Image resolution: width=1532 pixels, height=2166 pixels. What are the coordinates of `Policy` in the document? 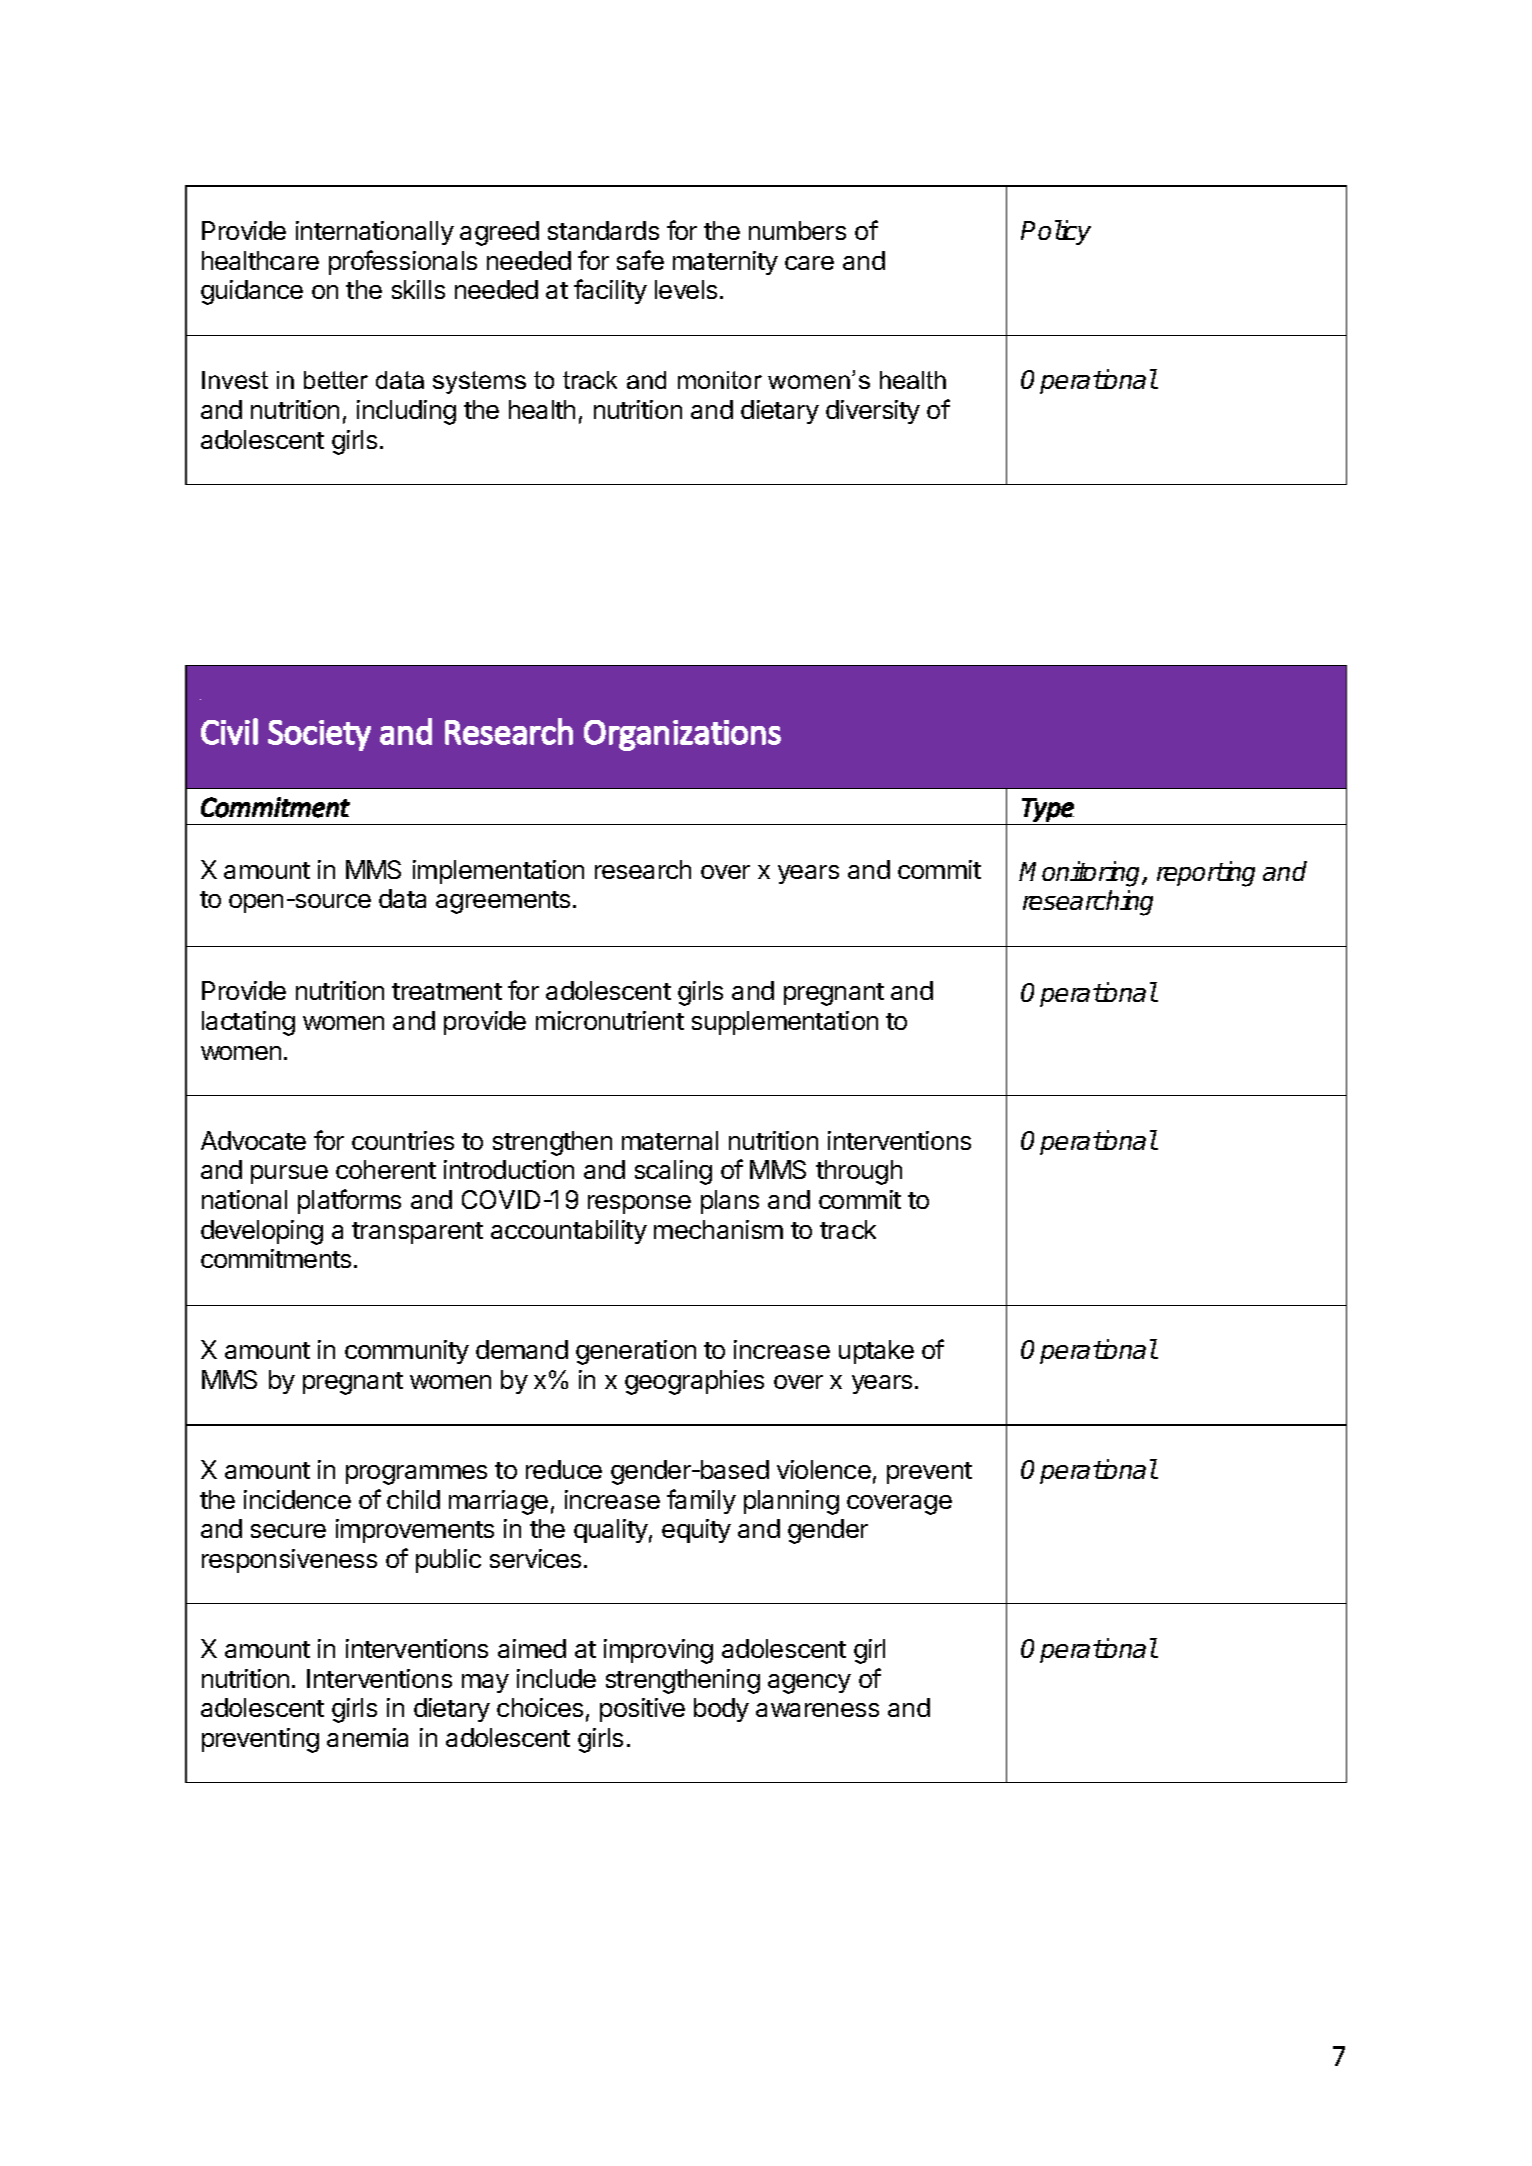 It's located at (1056, 232).
